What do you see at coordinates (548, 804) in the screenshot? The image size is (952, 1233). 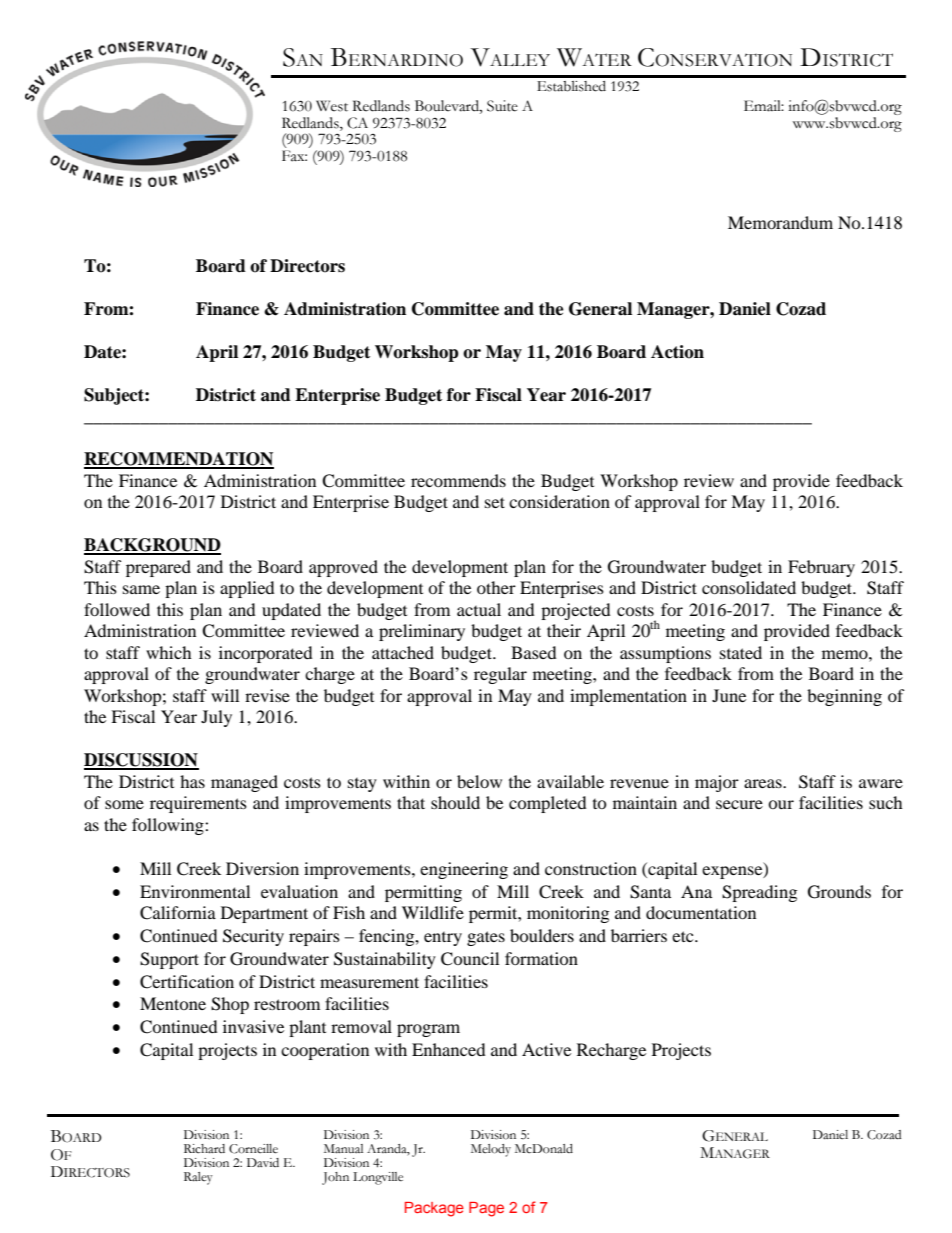 I see `completed` at bounding box center [548, 804].
